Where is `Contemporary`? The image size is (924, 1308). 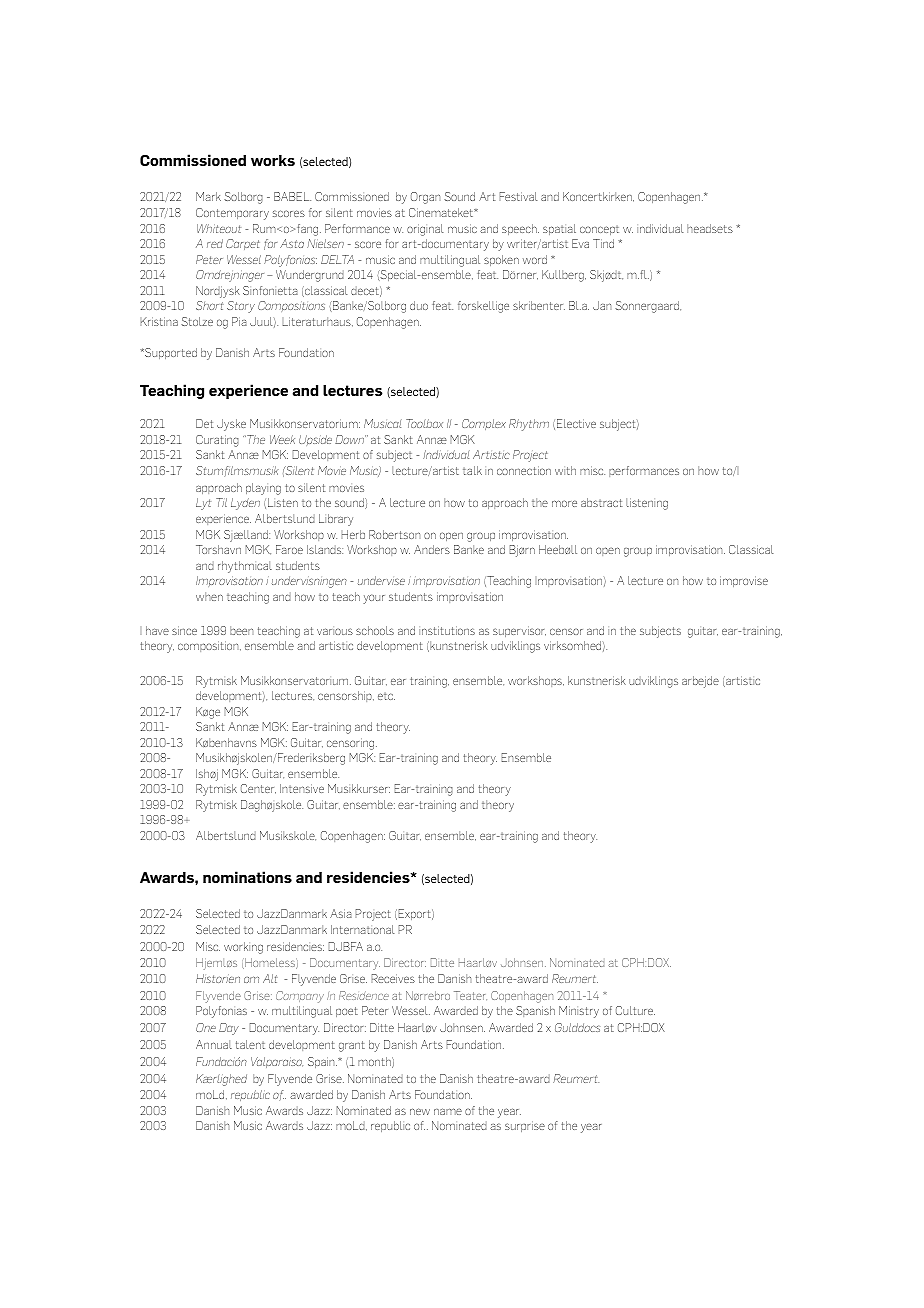 Contemporary is located at coordinates (232, 214).
